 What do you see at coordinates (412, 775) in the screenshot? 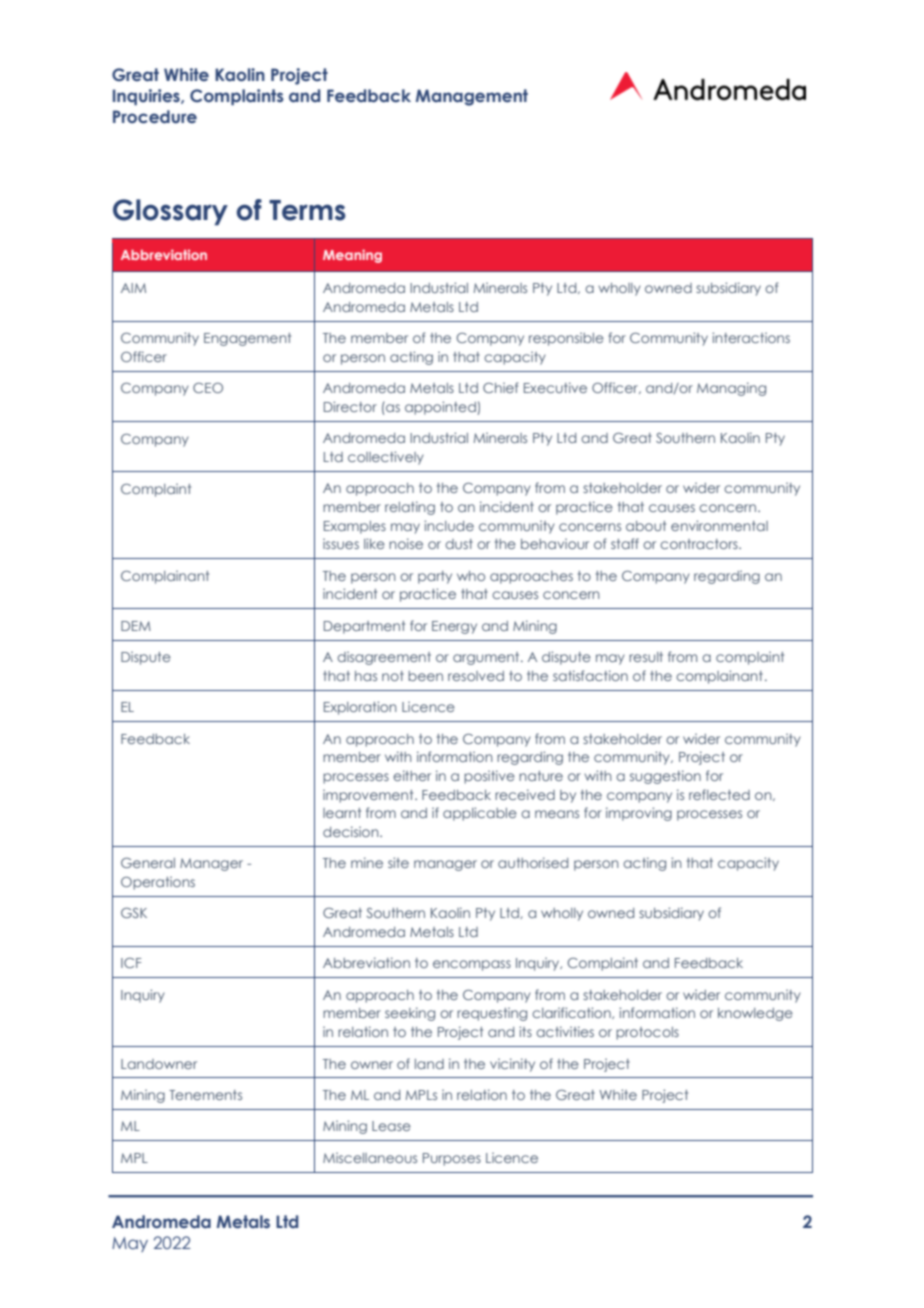
I see `either` at bounding box center [412, 775].
